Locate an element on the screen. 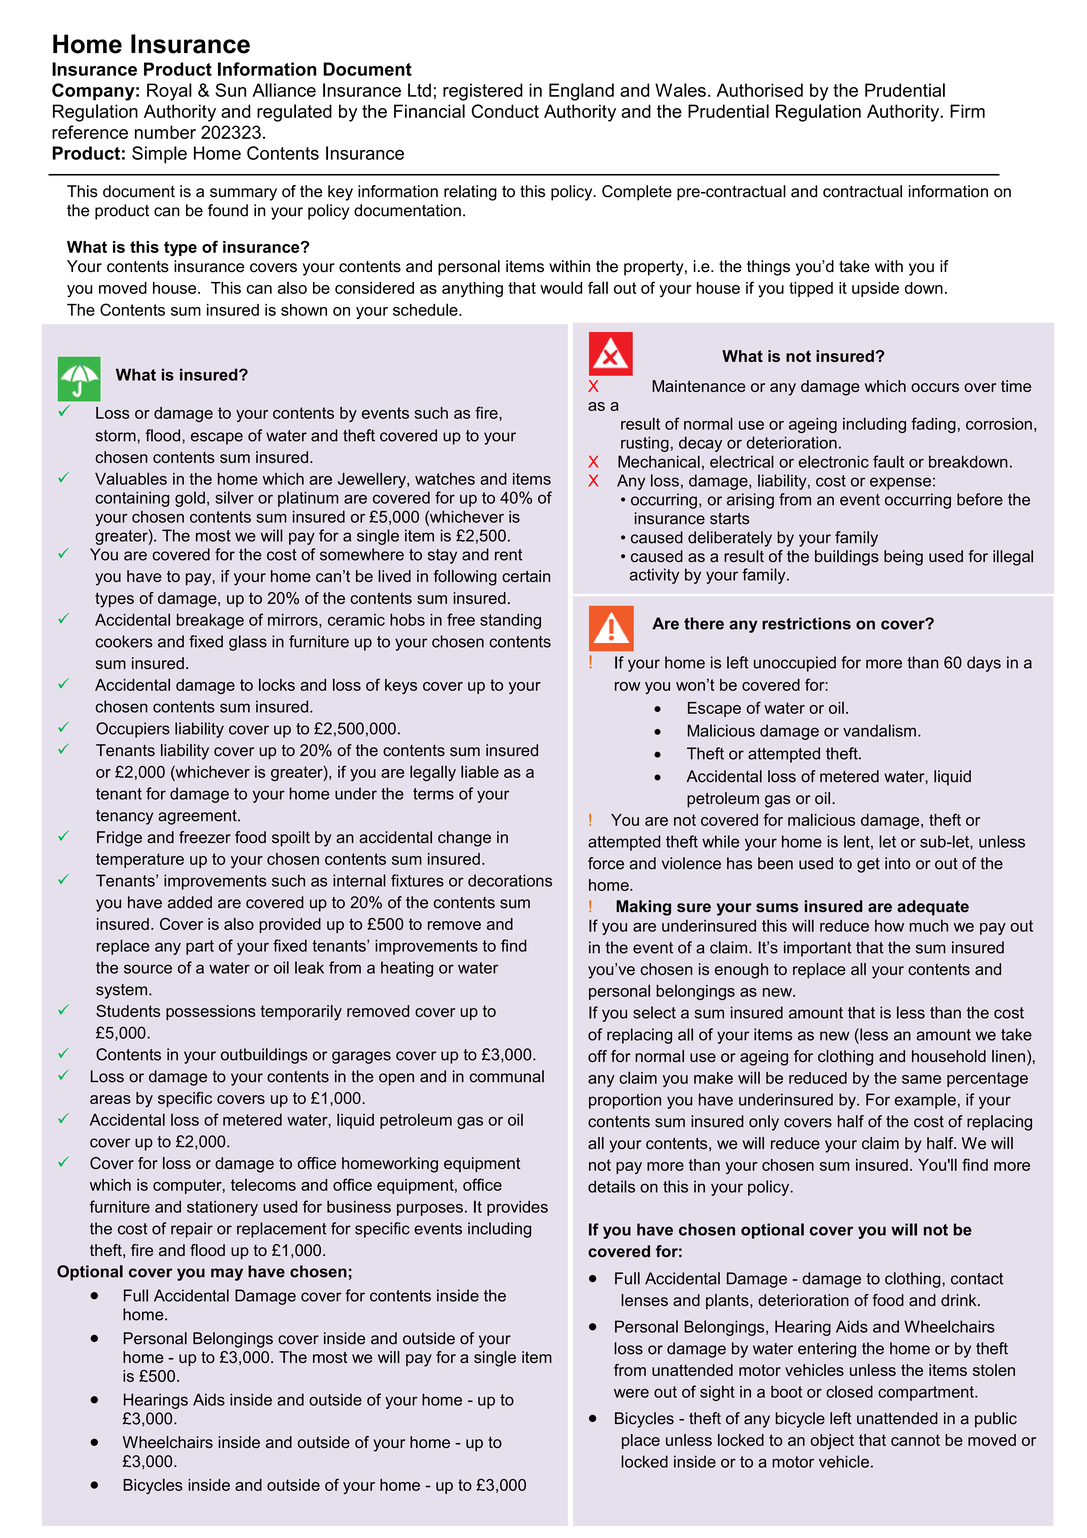 The image size is (1087, 1538). much is located at coordinates (928, 926).
